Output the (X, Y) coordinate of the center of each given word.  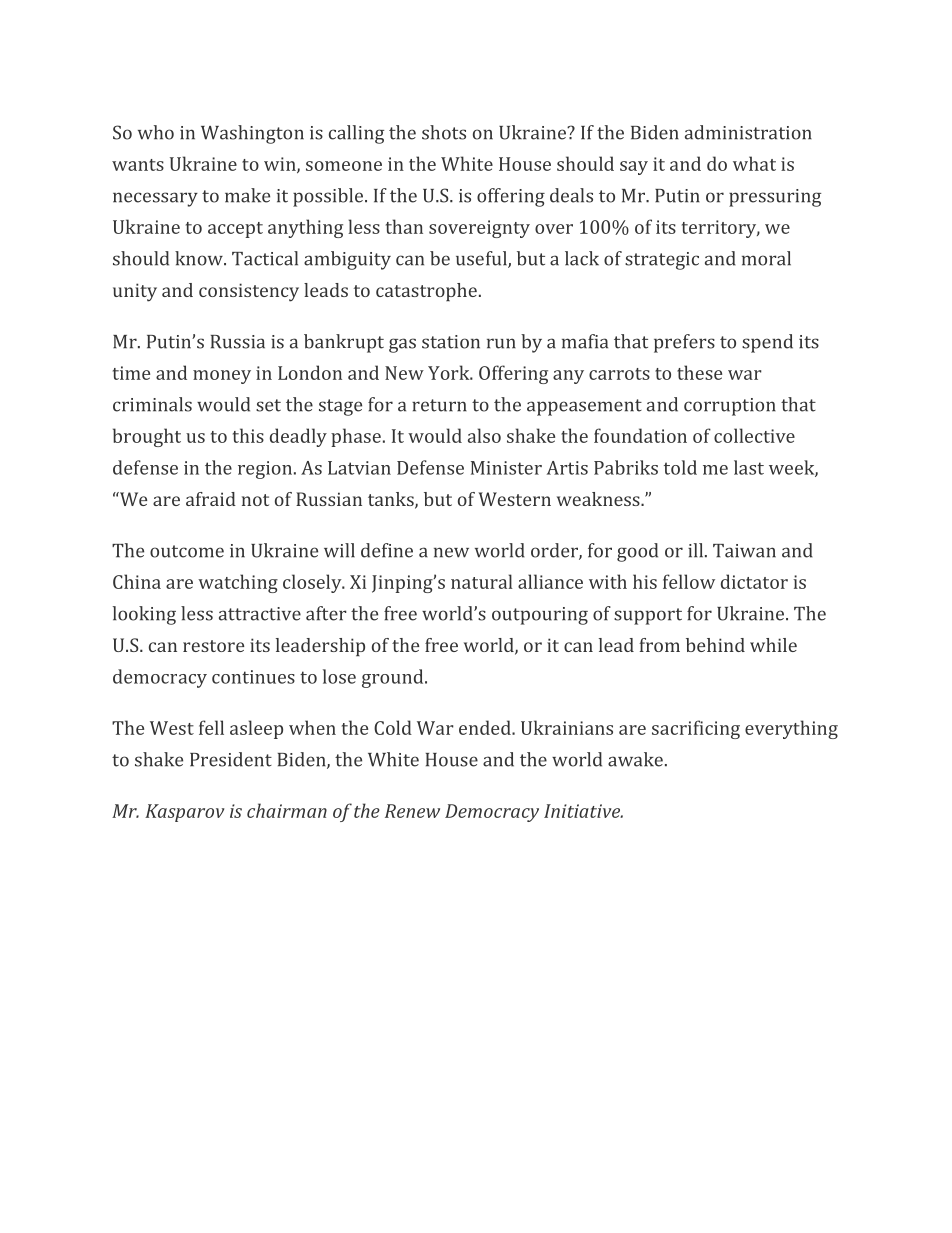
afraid (211, 499)
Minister (506, 468)
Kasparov (184, 813)
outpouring (540, 616)
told (680, 467)
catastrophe (426, 292)
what (754, 163)
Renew (412, 811)
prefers (684, 343)
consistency (249, 292)
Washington (252, 134)
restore (213, 646)
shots (444, 132)
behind (715, 645)
